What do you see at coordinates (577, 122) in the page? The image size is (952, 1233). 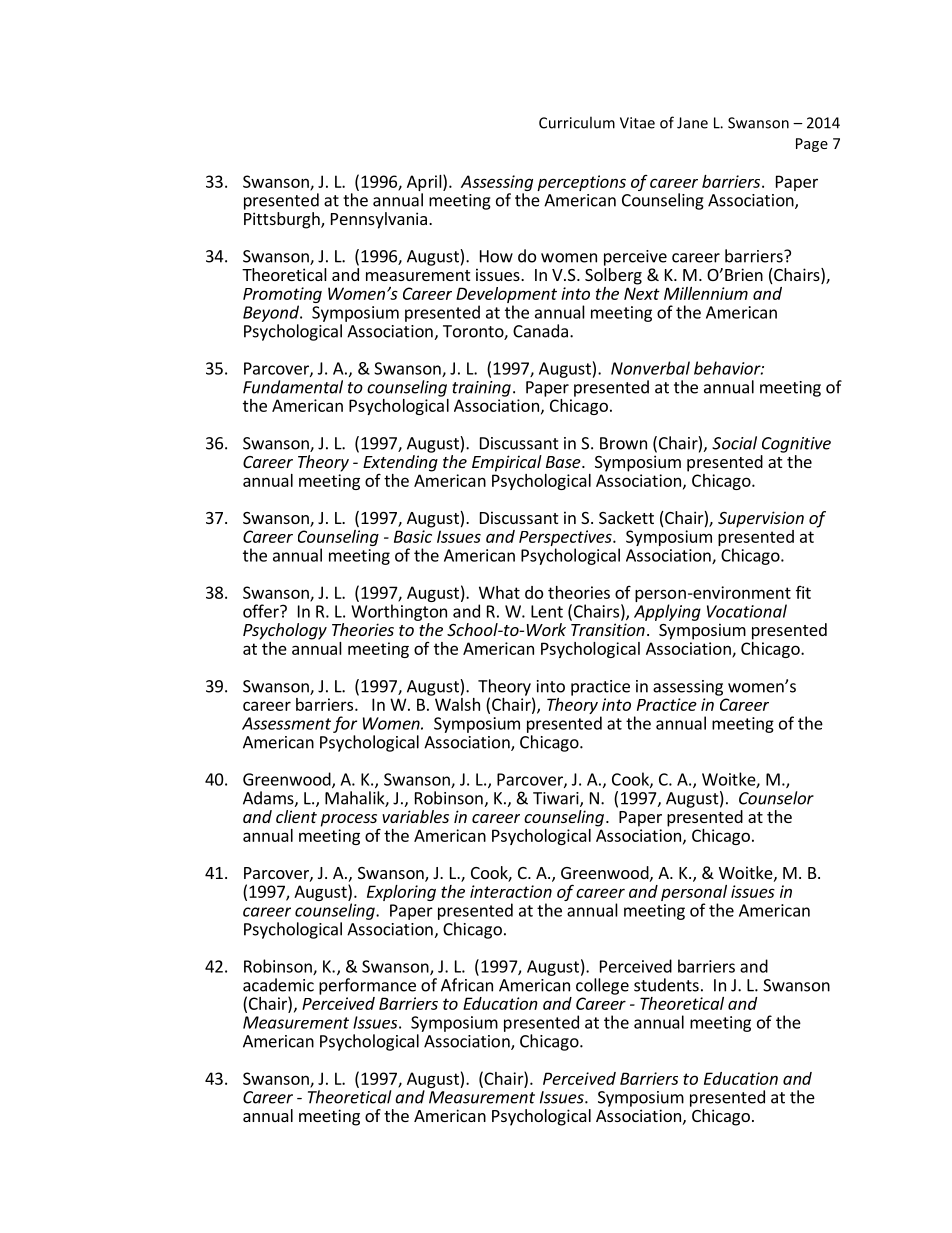 I see `Curriculum` at bounding box center [577, 122].
